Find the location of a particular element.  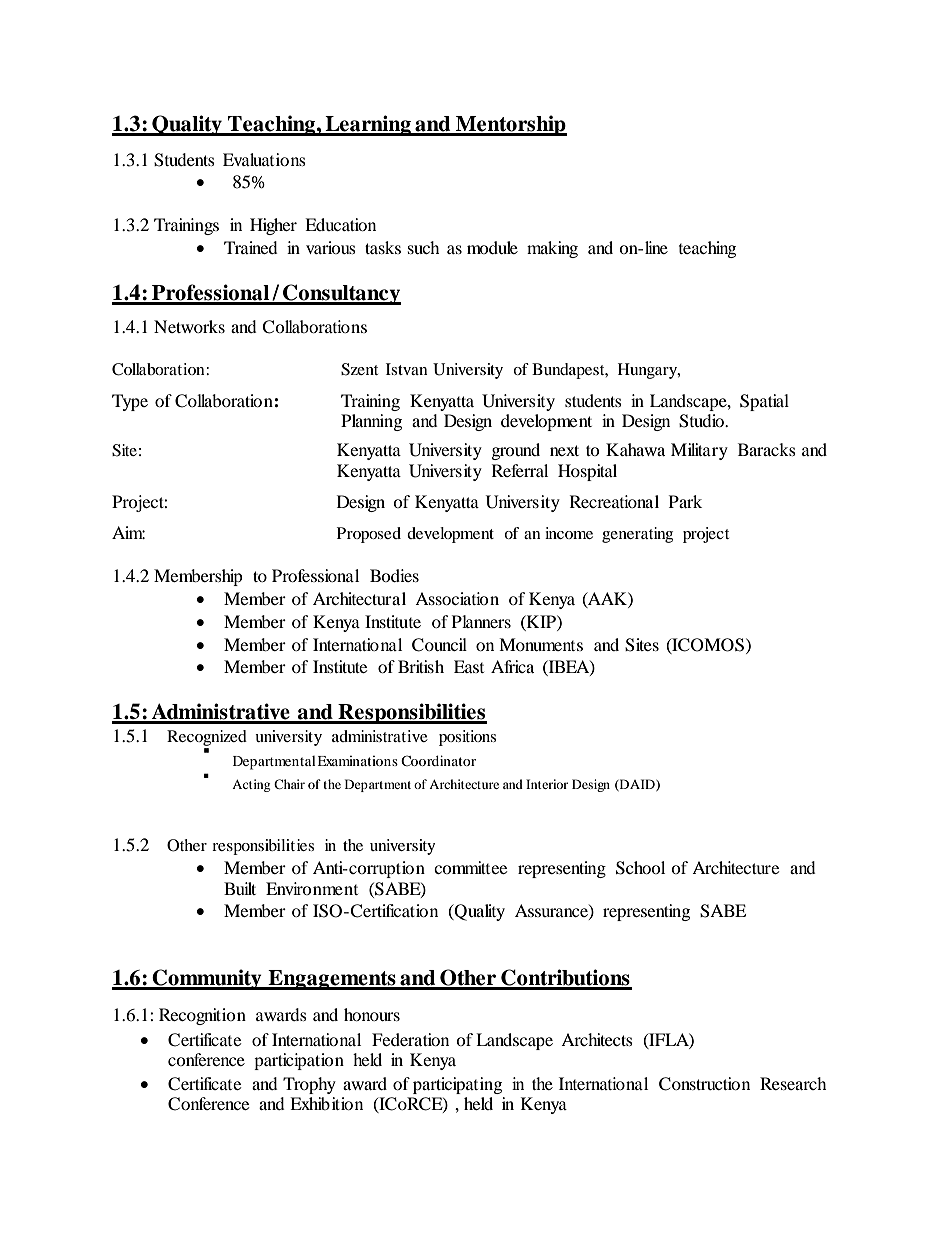

Studio is located at coordinates (702, 421).
